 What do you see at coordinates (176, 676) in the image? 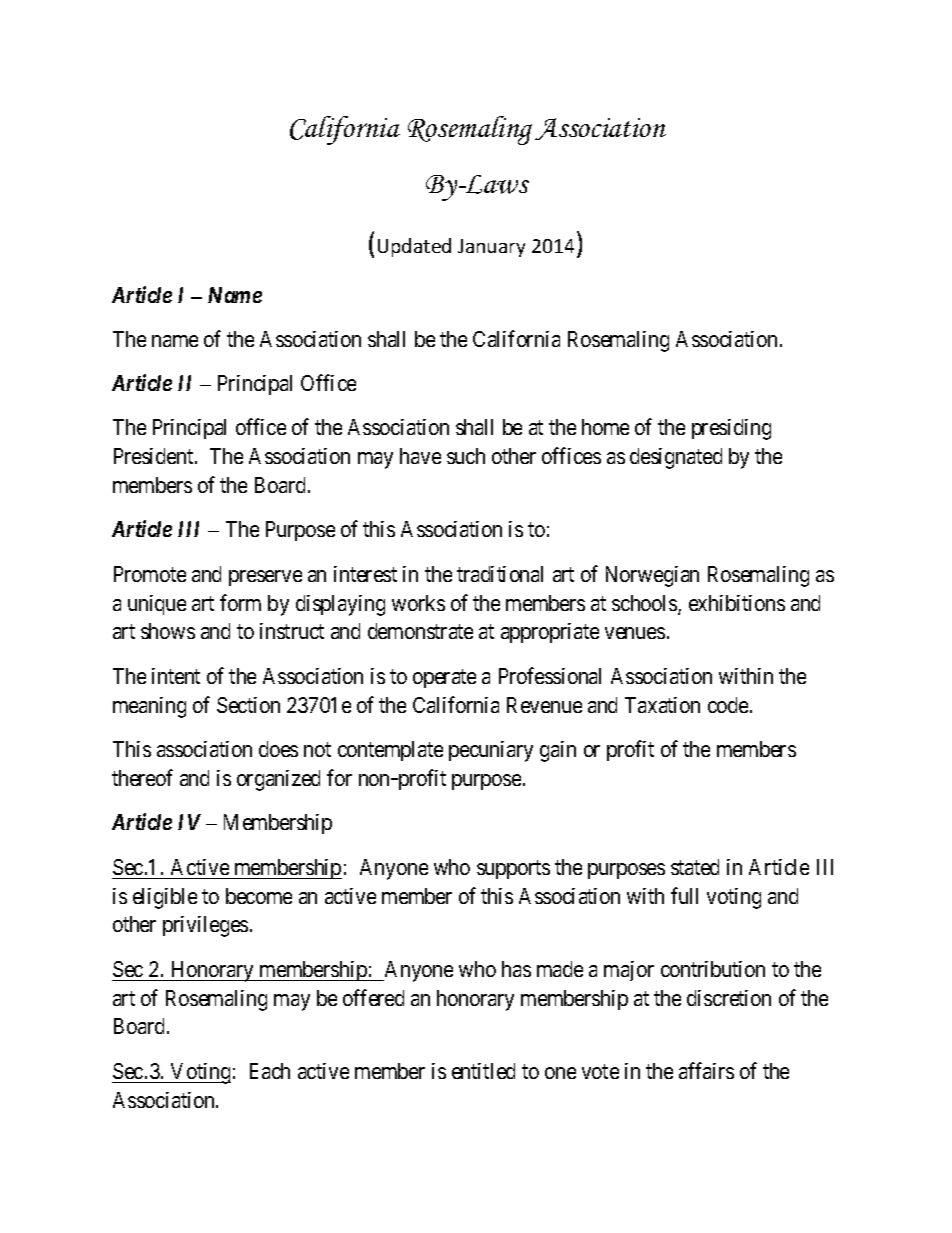
I see `intent` at bounding box center [176, 676].
